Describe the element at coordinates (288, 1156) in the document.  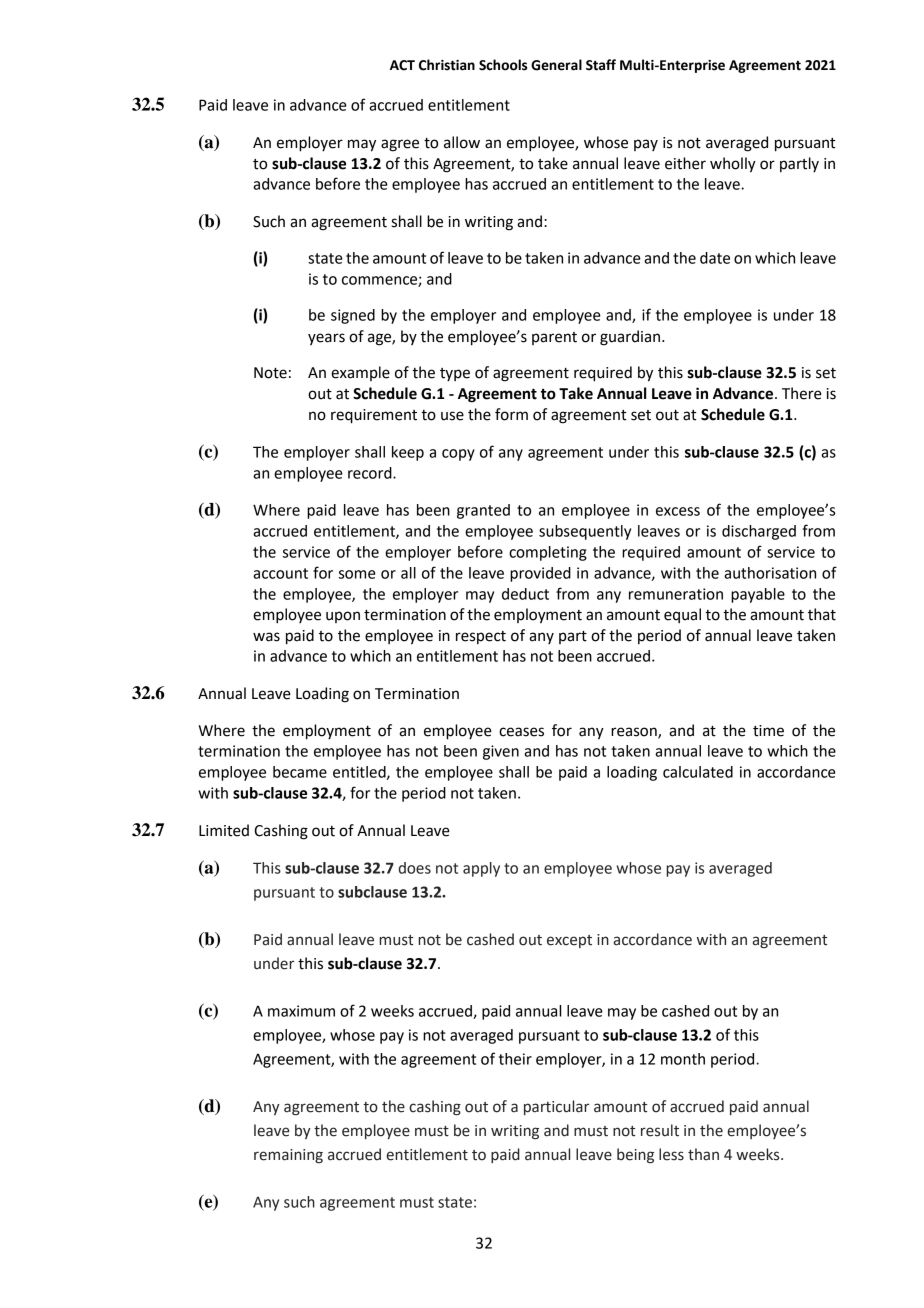
I see `remaining` at that location.
